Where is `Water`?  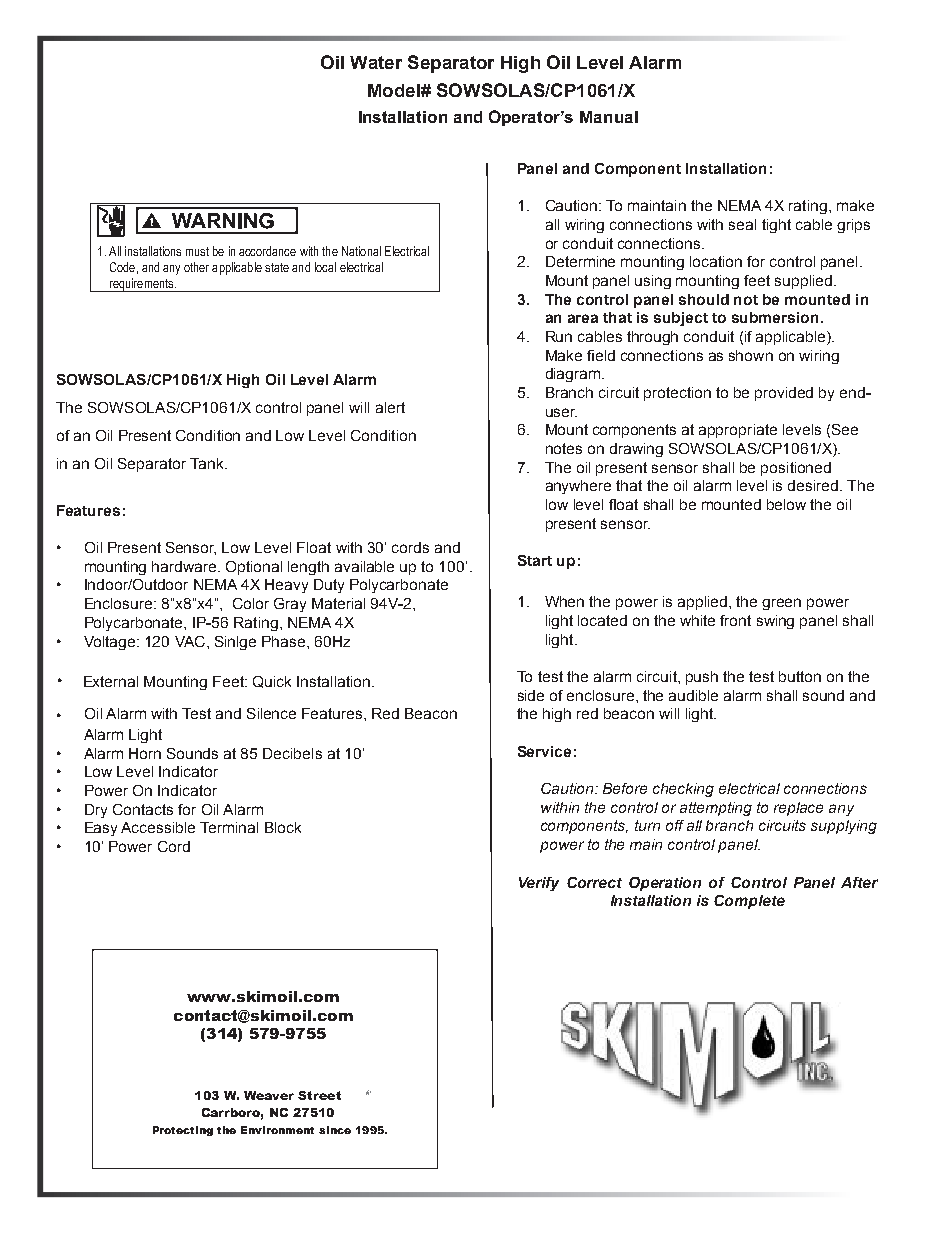 Water is located at coordinates (376, 62).
